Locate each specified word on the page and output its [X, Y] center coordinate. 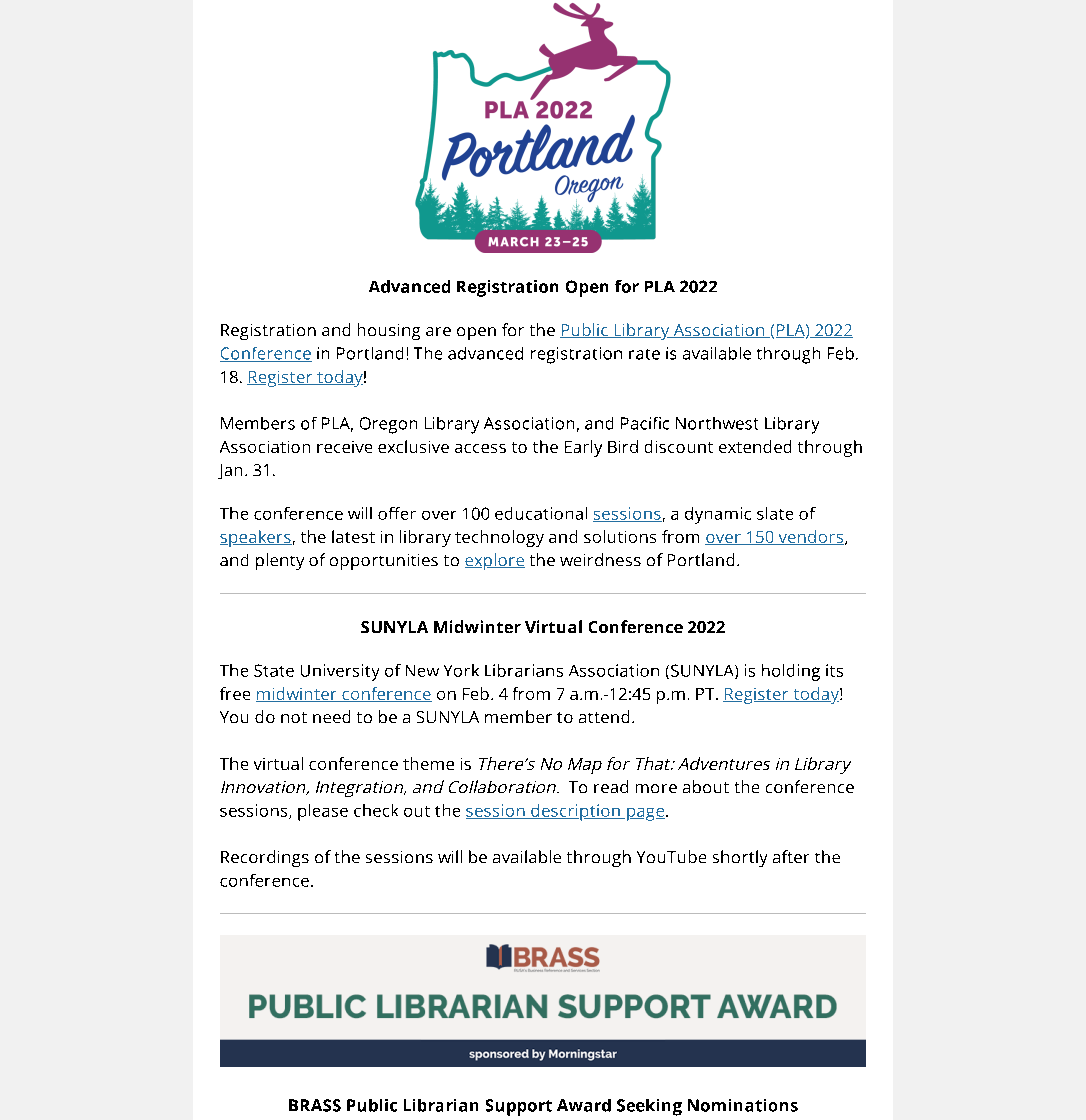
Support [519, 1107]
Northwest [717, 423]
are [438, 331]
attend [604, 716]
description [575, 812]
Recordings [265, 858]
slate [775, 513]
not [294, 717]
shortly [740, 858]
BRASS [315, 1105]
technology [499, 538]
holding [791, 672]
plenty [280, 561]
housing [389, 331]
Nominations [743, 1105]
